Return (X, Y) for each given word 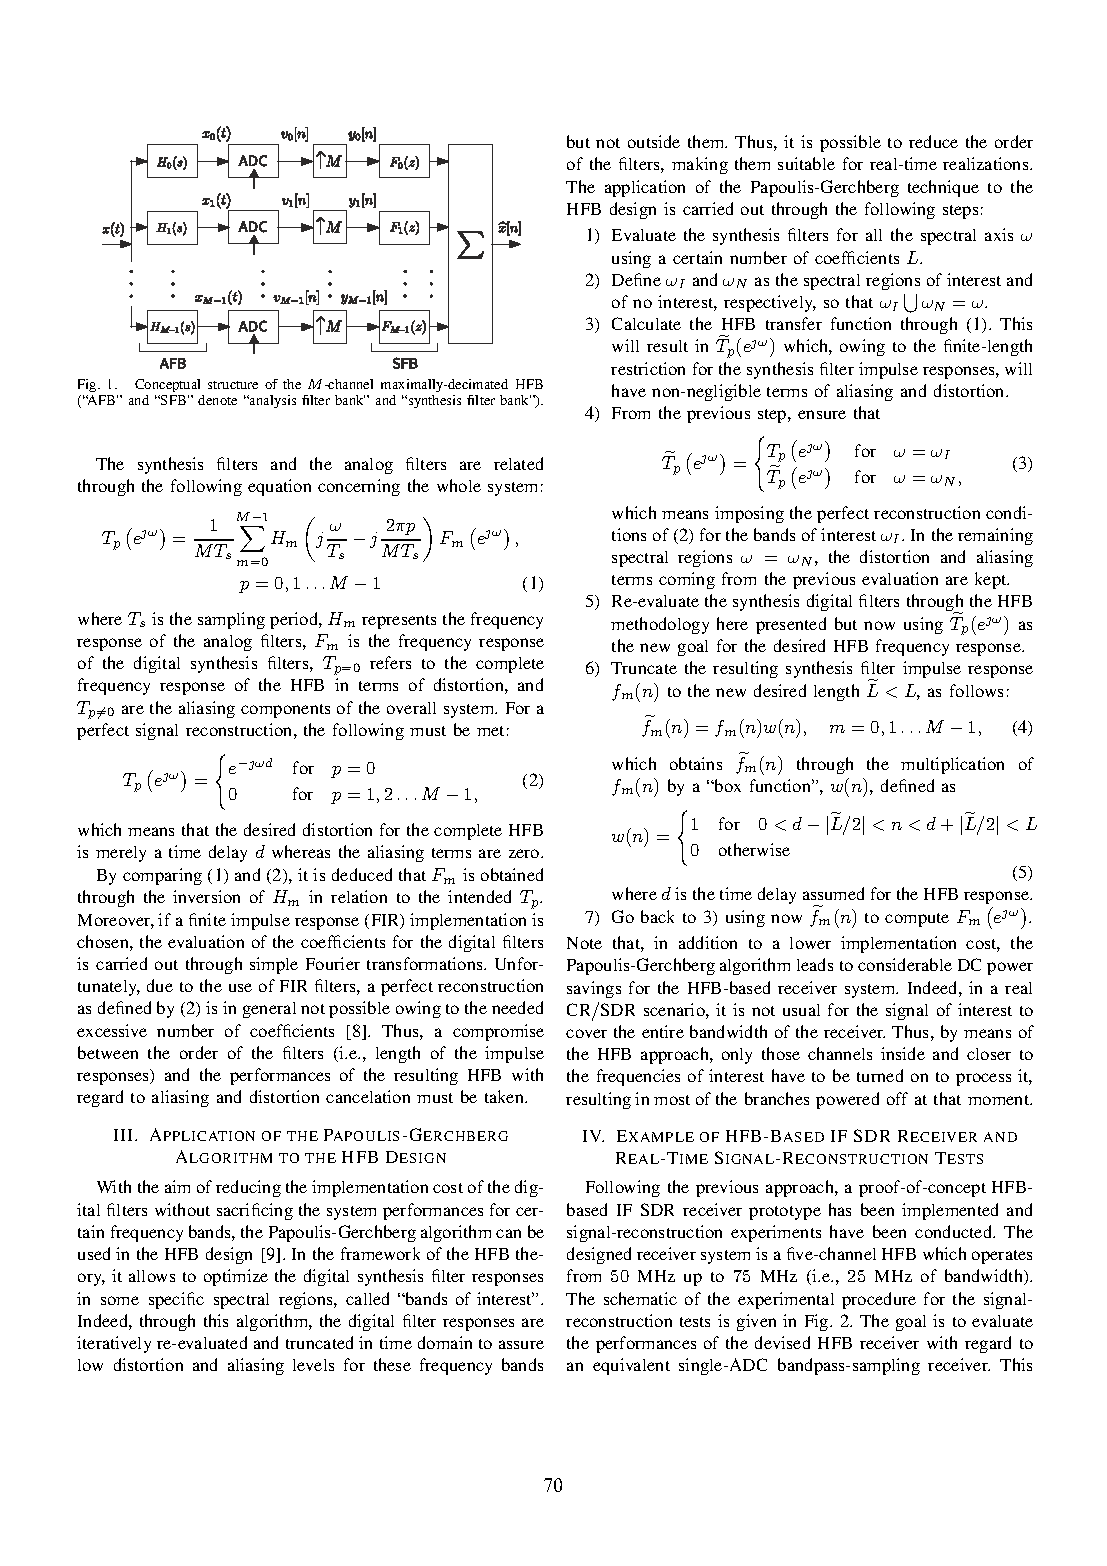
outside (654, 141)
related (518, 463)
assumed (833, 893)
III (125, 1135)
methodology (660, 625)
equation (279, 487)
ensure (822, 414)
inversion (206, 896)
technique (943, 188)
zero (525, 853)
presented (791, 625)
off (897, 1098)
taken (505, 1096)
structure (233, 385)
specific (176, 1300)
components (285, 711)
